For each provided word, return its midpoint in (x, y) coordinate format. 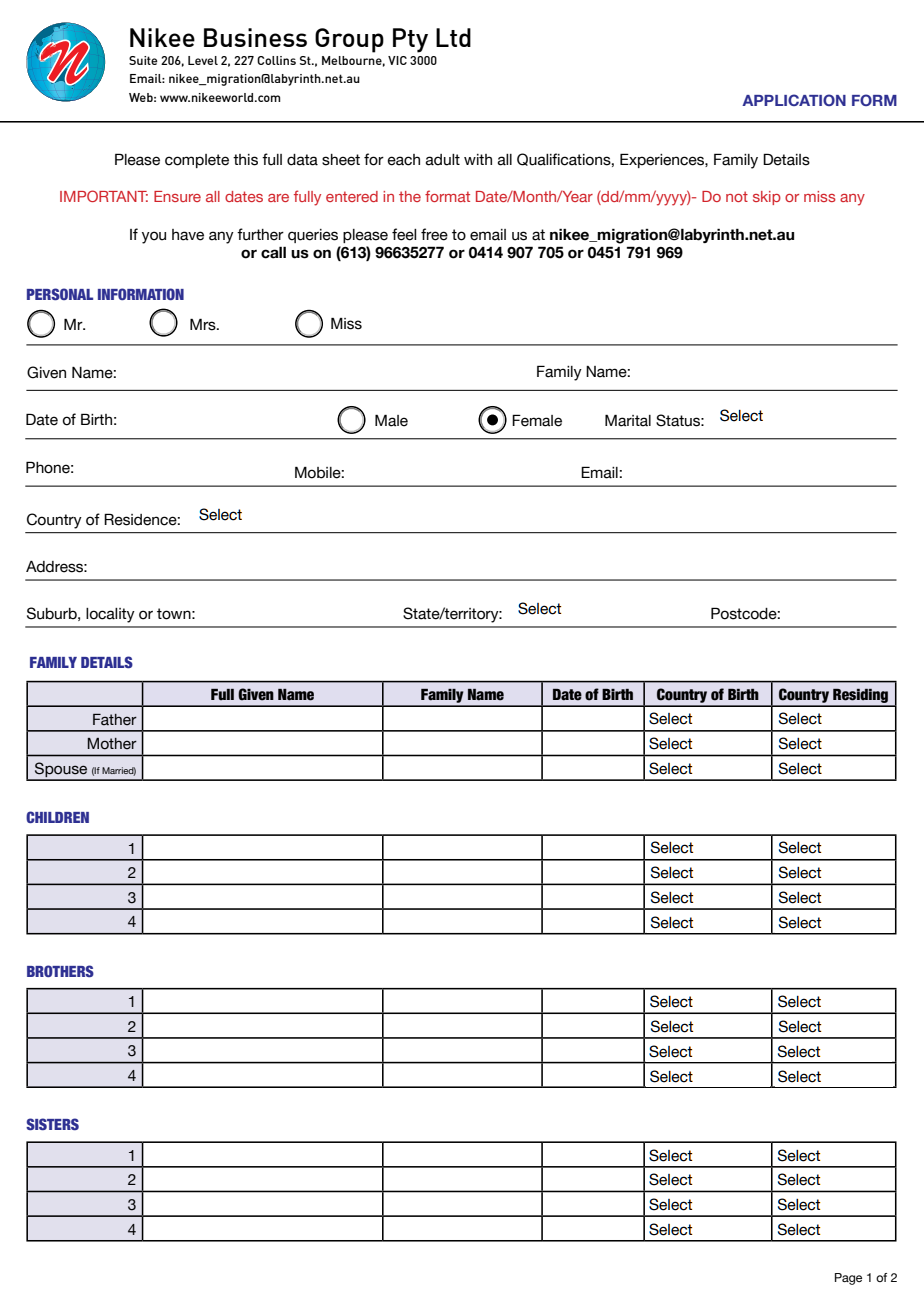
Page (848, 1279)
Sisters (52, 1124)
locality (110, 615)
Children (57, 817)
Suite (143, 60)
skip (767, 198)
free (434, 234)
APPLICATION (794, 100)
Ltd (453, 37)
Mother (112, 744)
